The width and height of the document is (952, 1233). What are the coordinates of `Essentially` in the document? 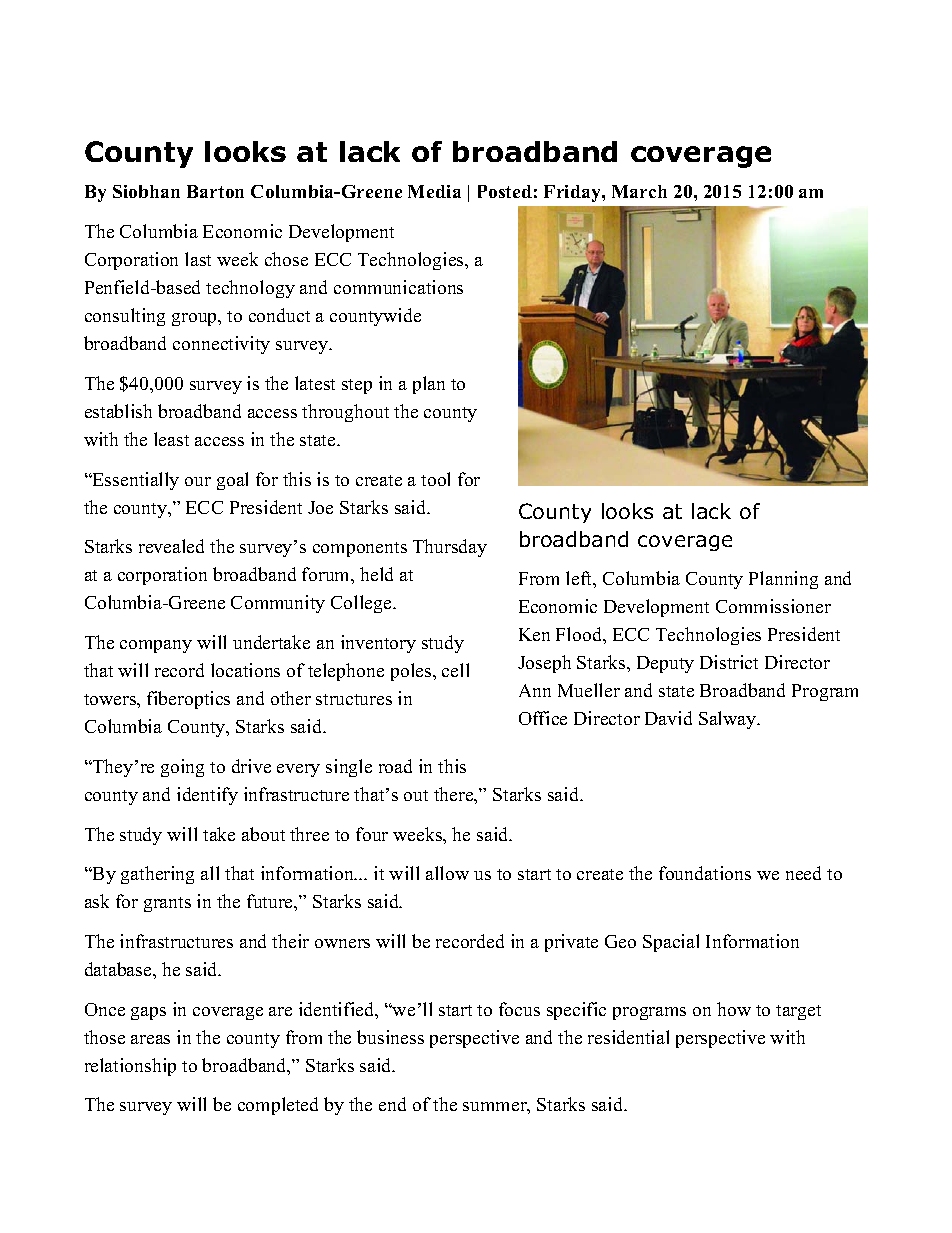 It's located at (135, 481).
